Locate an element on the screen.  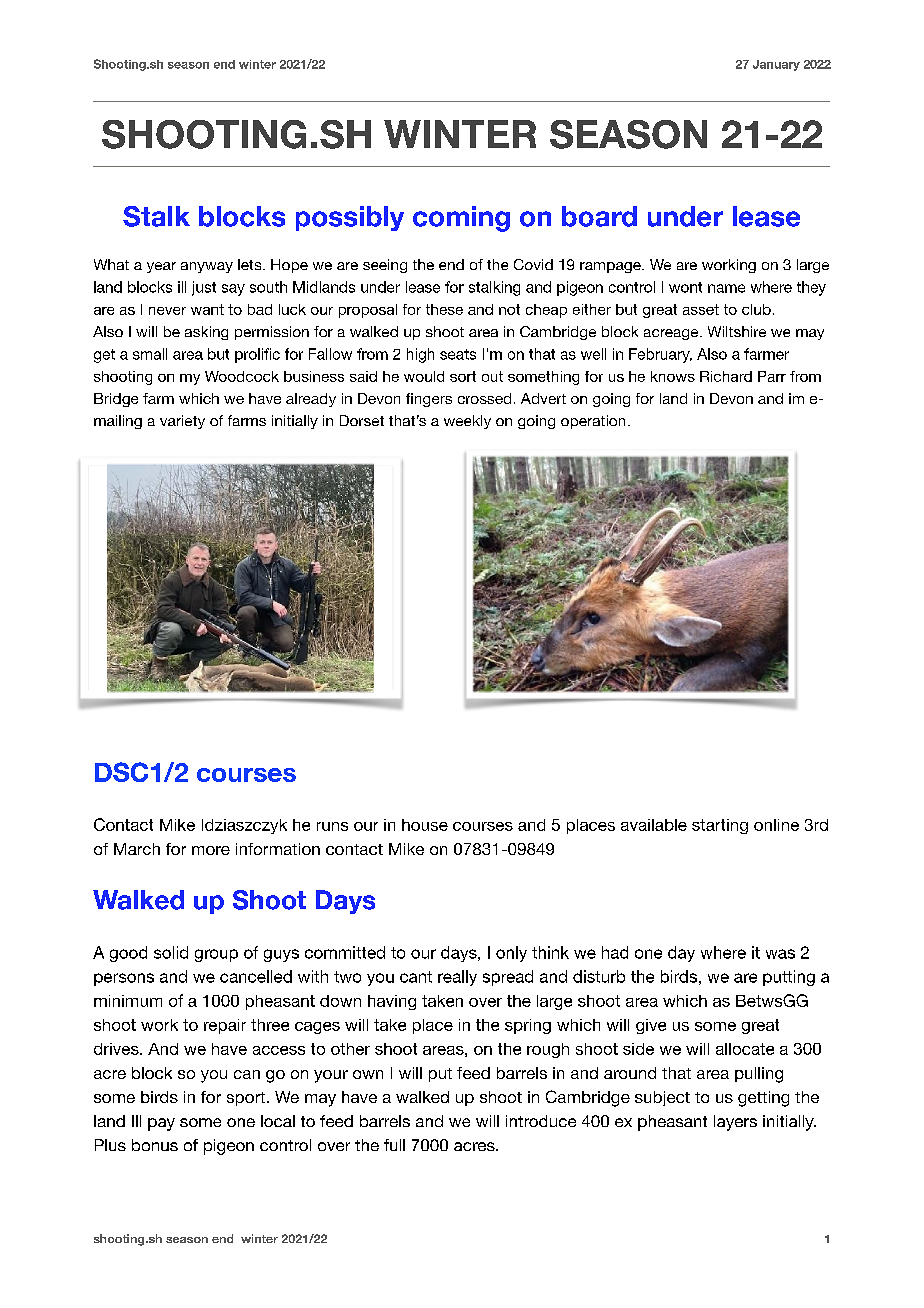
variety is located at coordinates (182, 422).
